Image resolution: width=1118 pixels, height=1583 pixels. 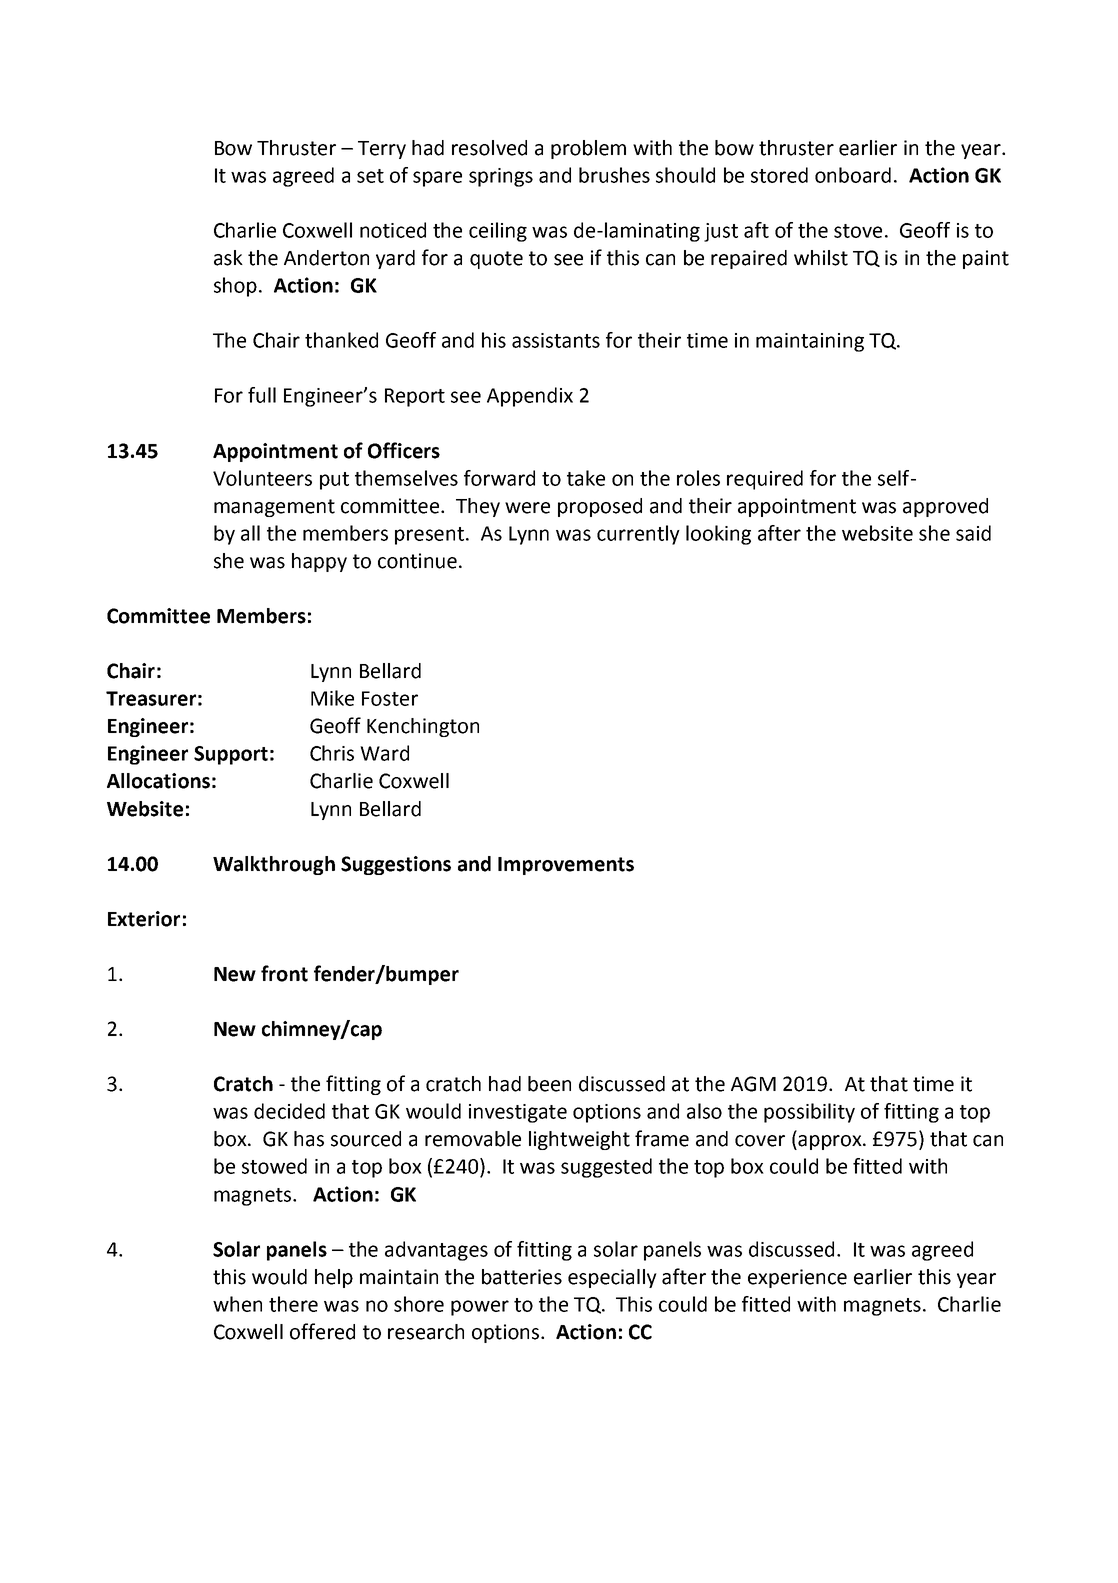 What do you see at coordinates (945, 507) in the screenshot?
I see `approved` at bounding box center [945, 507].
